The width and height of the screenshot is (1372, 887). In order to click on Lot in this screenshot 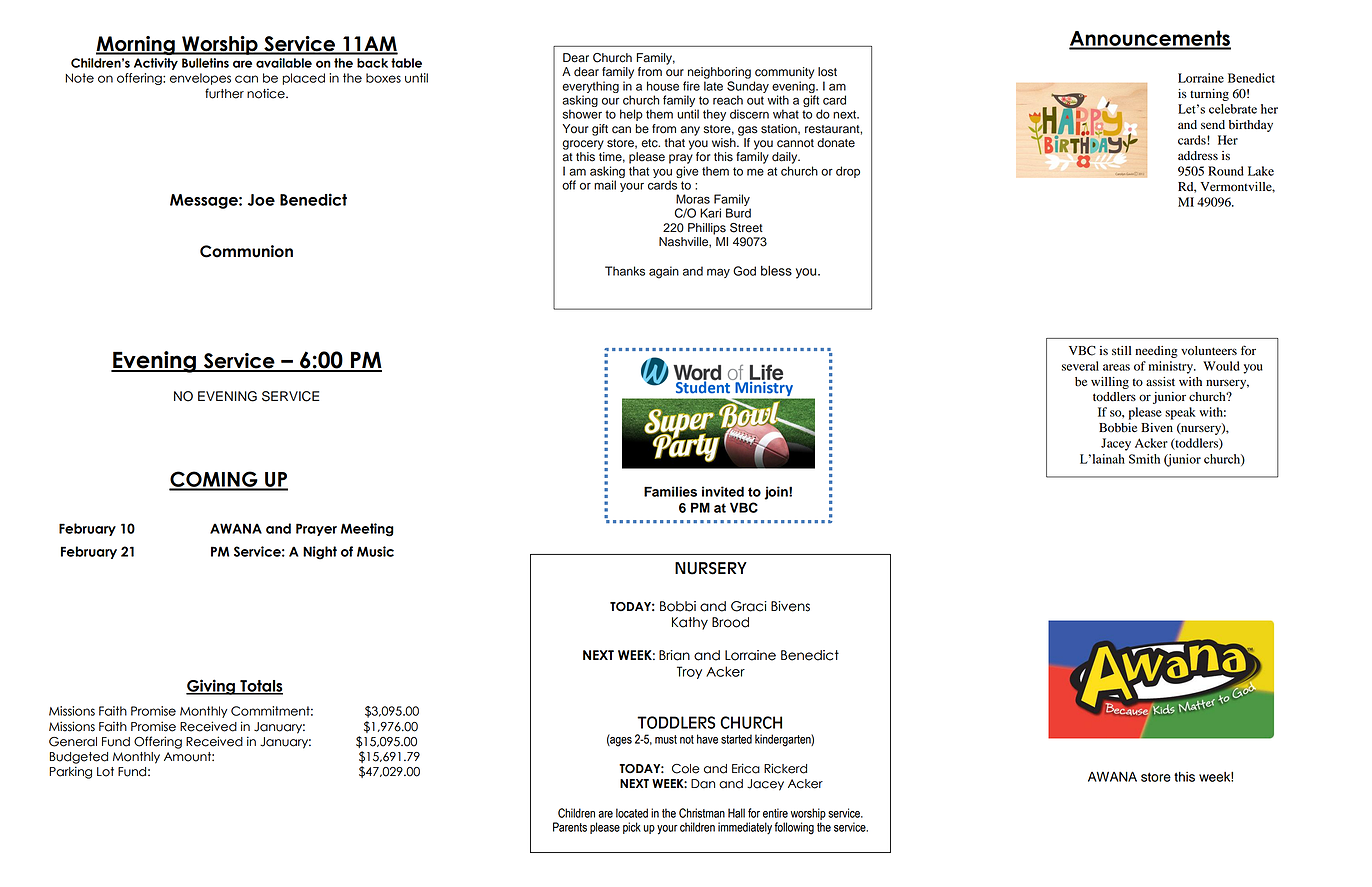, I will do `click(105, 772)`.
